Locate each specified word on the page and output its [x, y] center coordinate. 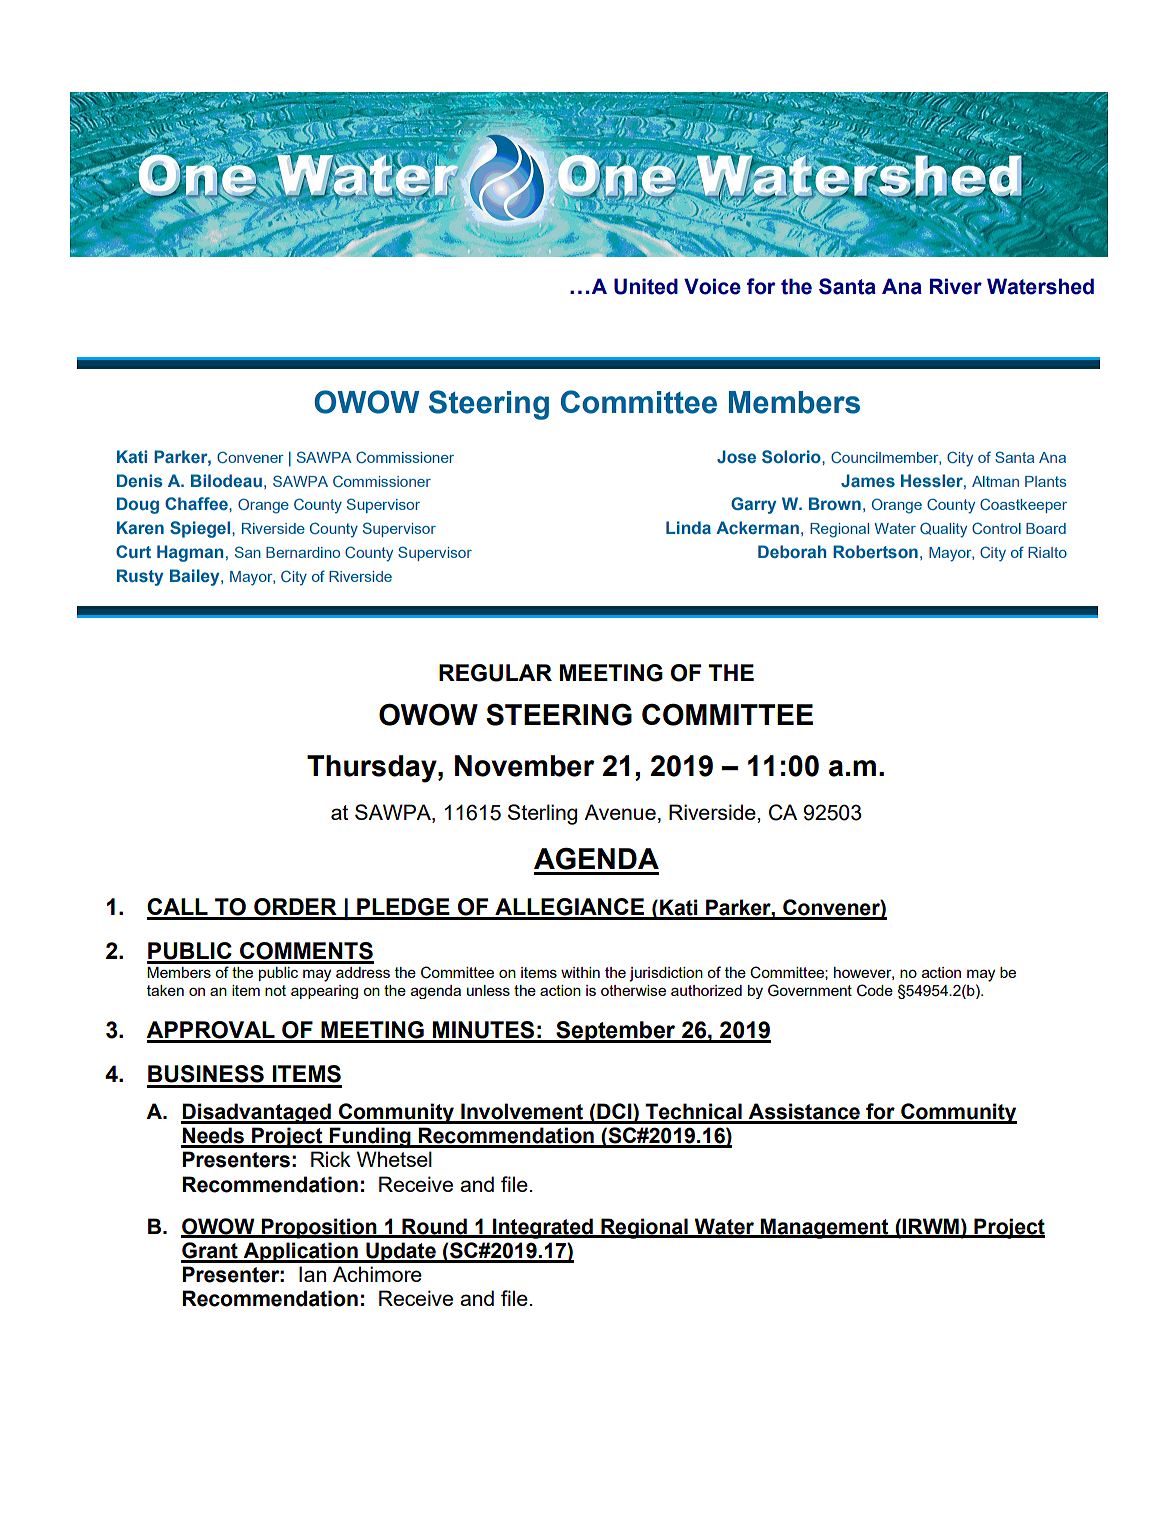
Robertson [875, 551]
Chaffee [197, 503]
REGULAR [495, 673]
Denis [139, 480]
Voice [712, 286]
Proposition [319, 1228]
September [616, 1032]
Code [875, 990]
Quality [943, 530]
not [275, 990]
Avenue [620, 812]
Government [810, 990]
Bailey [196, 577]
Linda [688, 527]
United [646, 286]
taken [165, 990]
